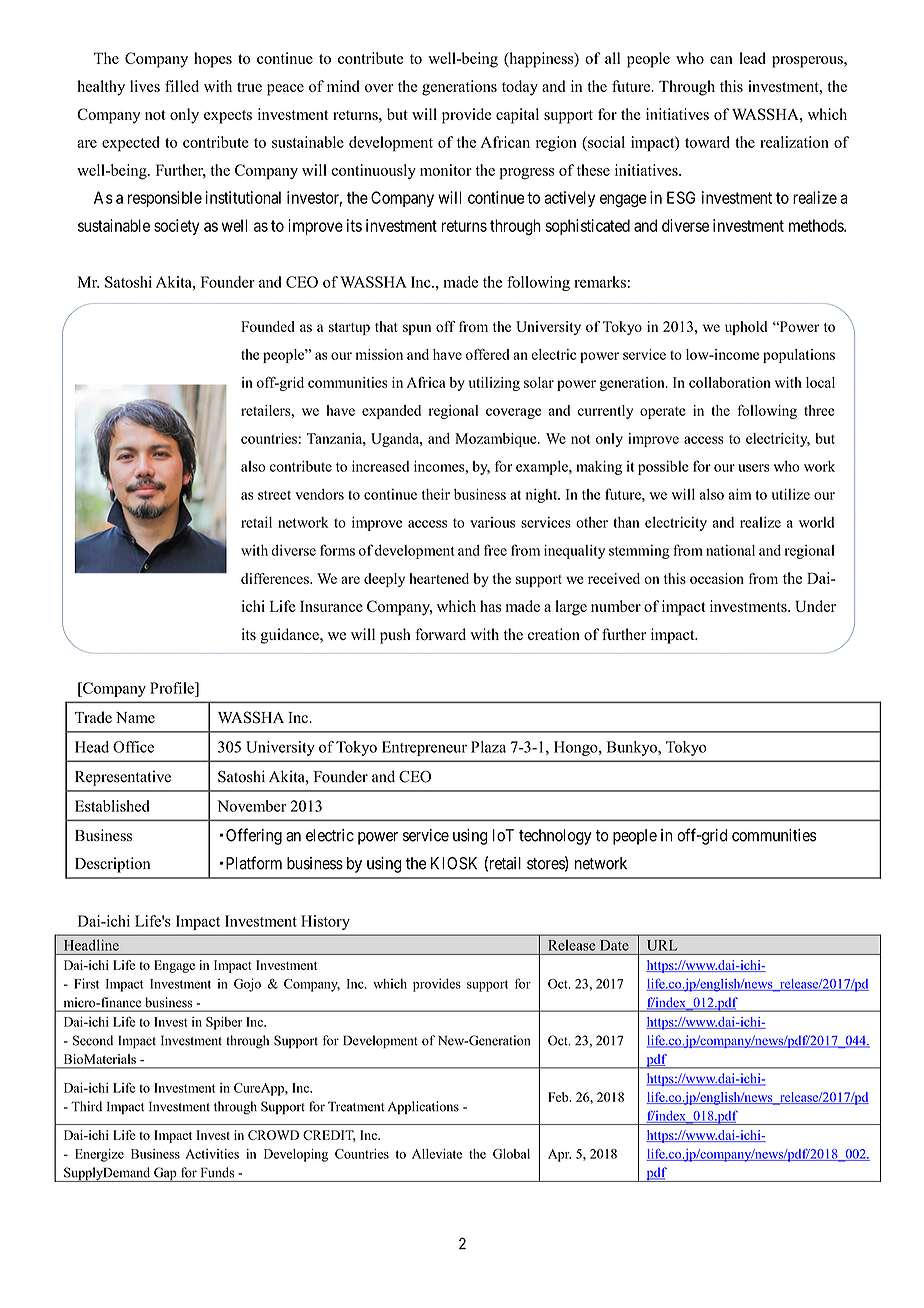 Image resolution: width=924 pixels, height=1308 pixels. Describe the element at coordinates (520, 88) in the document. I see `today` at that location.
